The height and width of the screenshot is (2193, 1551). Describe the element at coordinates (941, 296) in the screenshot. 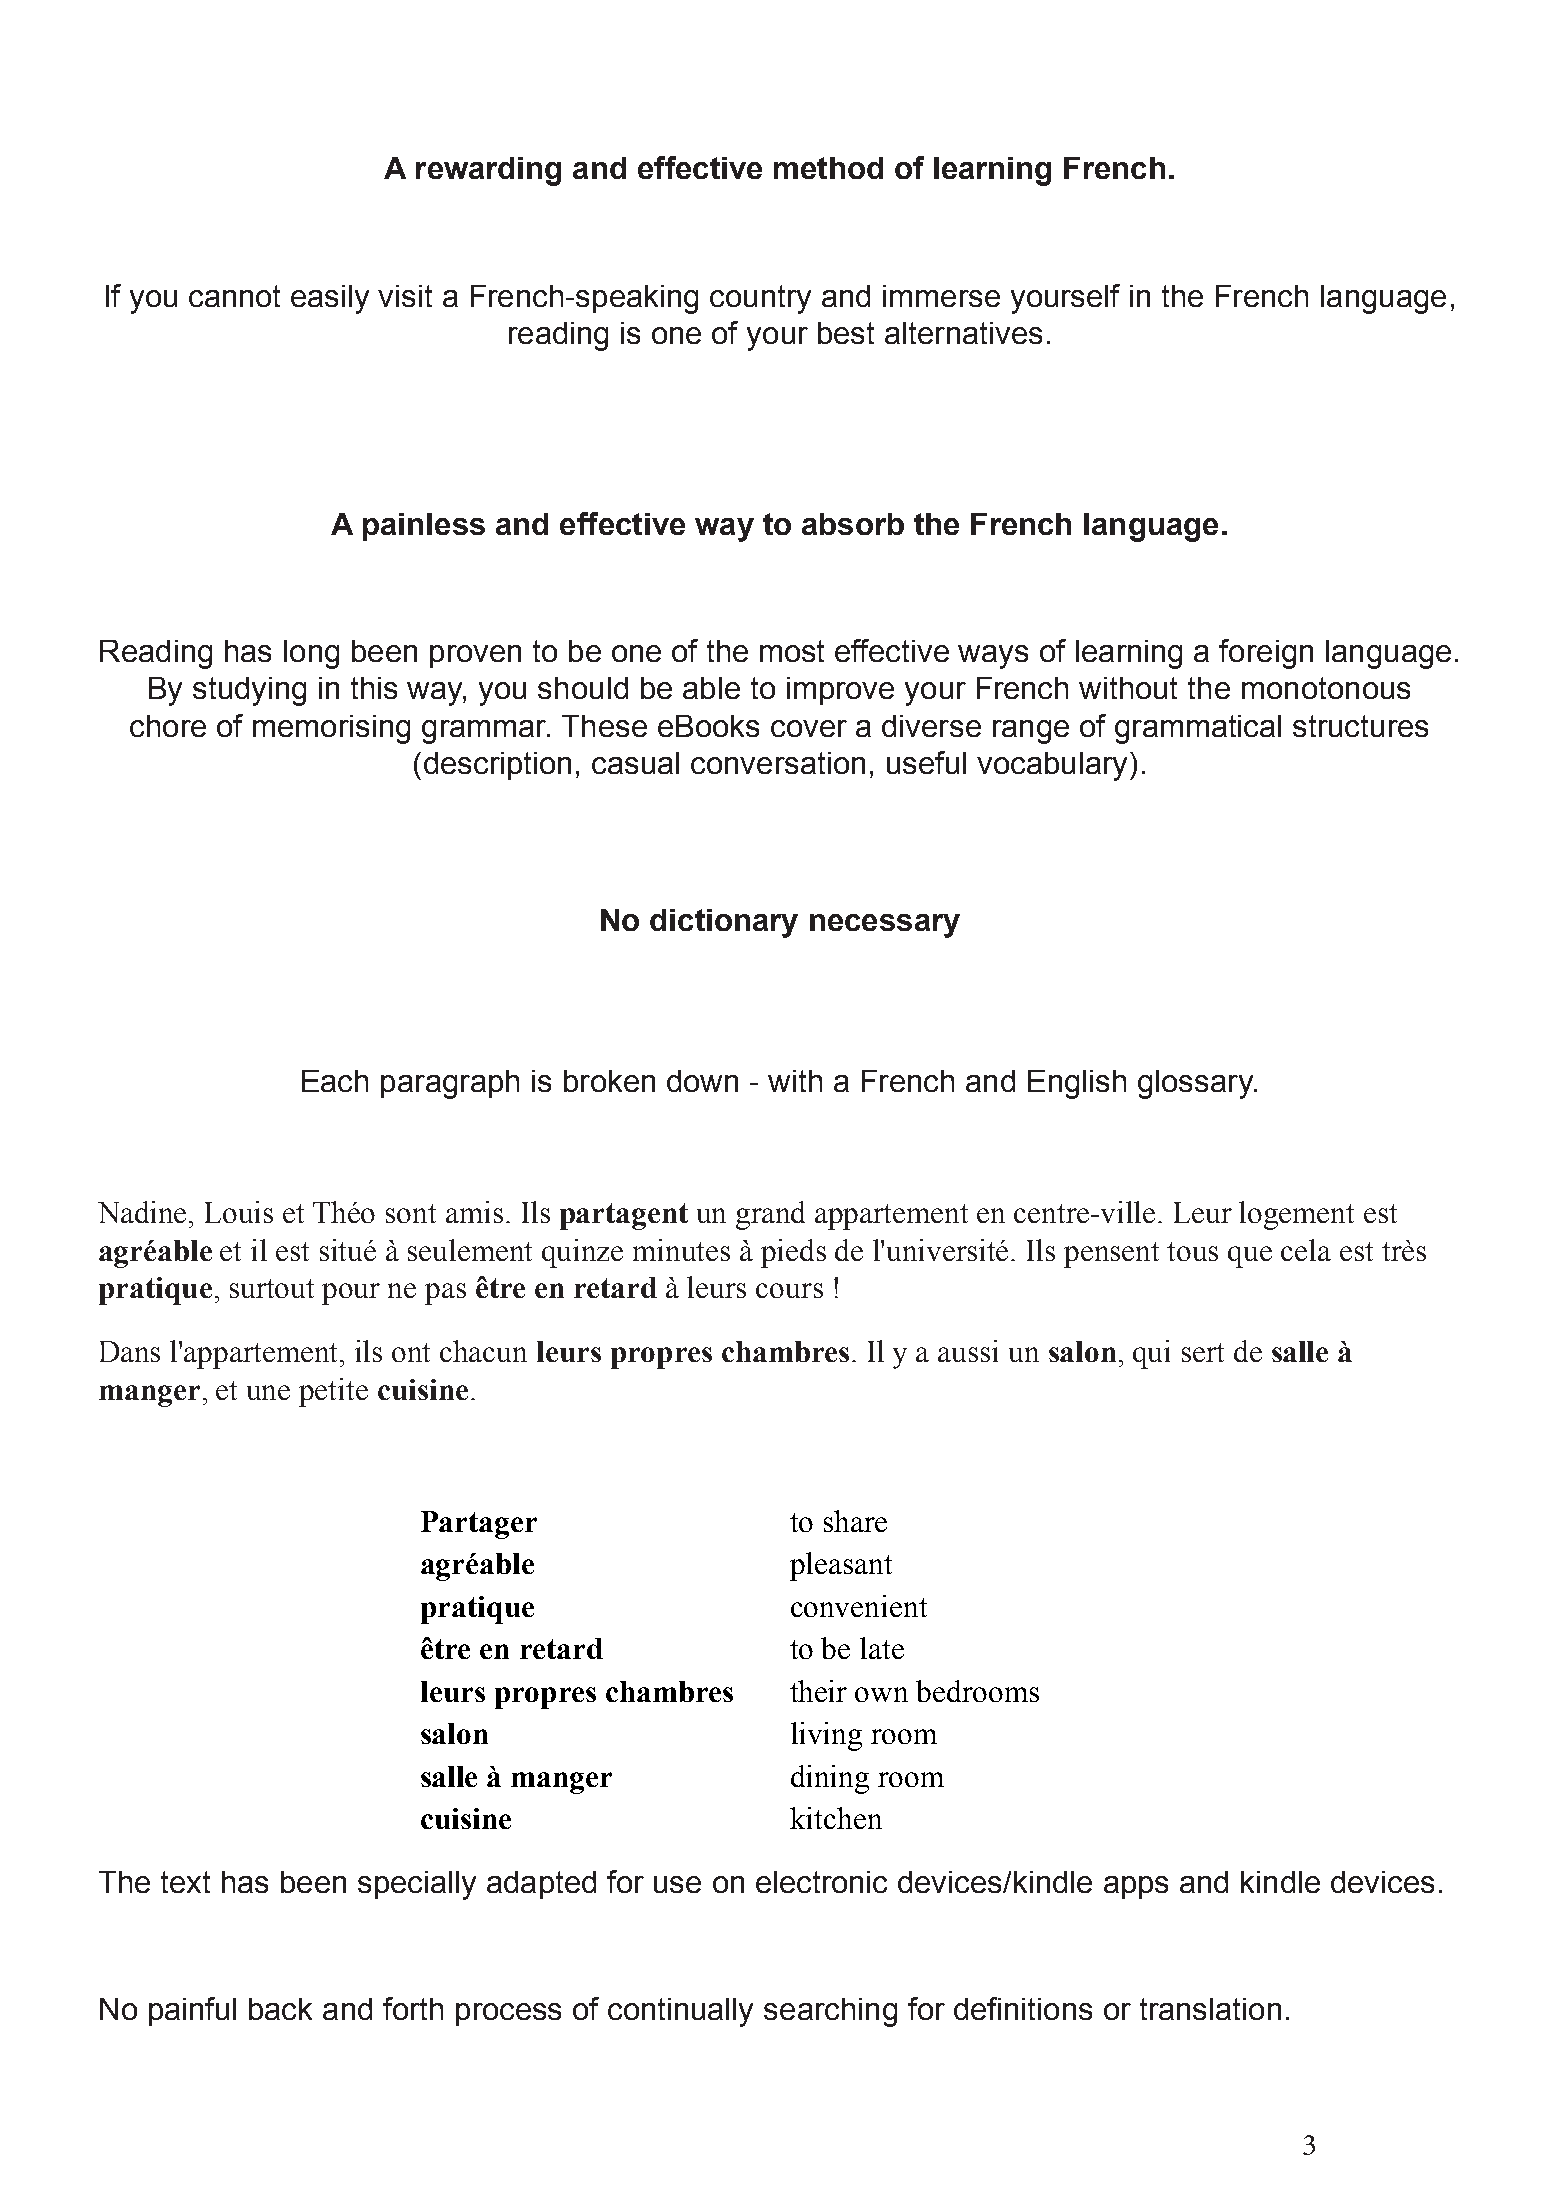

I see `immerse` at that location.
